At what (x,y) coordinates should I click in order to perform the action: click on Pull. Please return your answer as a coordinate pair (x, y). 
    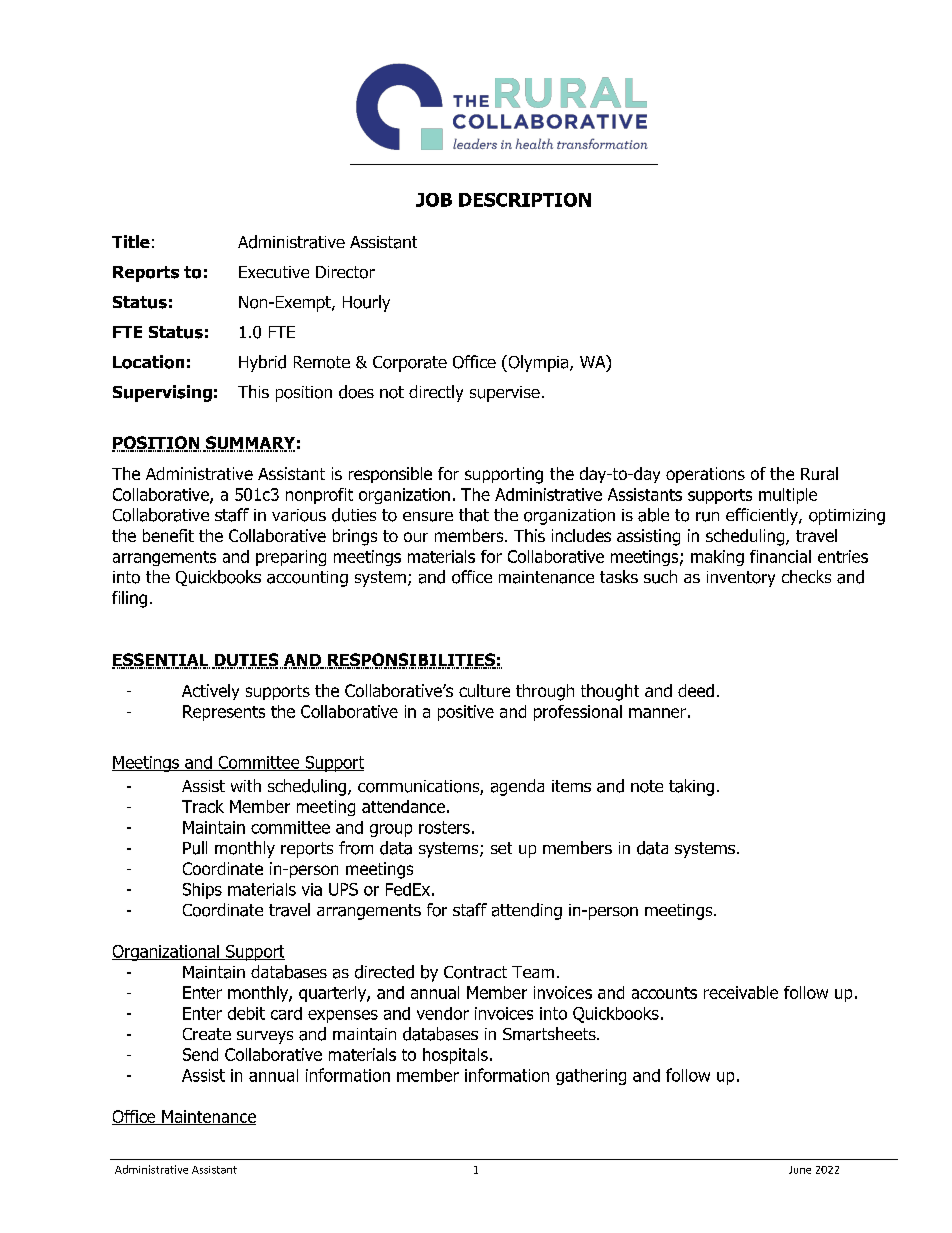
    Looking at the image, I should click on (195, 848).
